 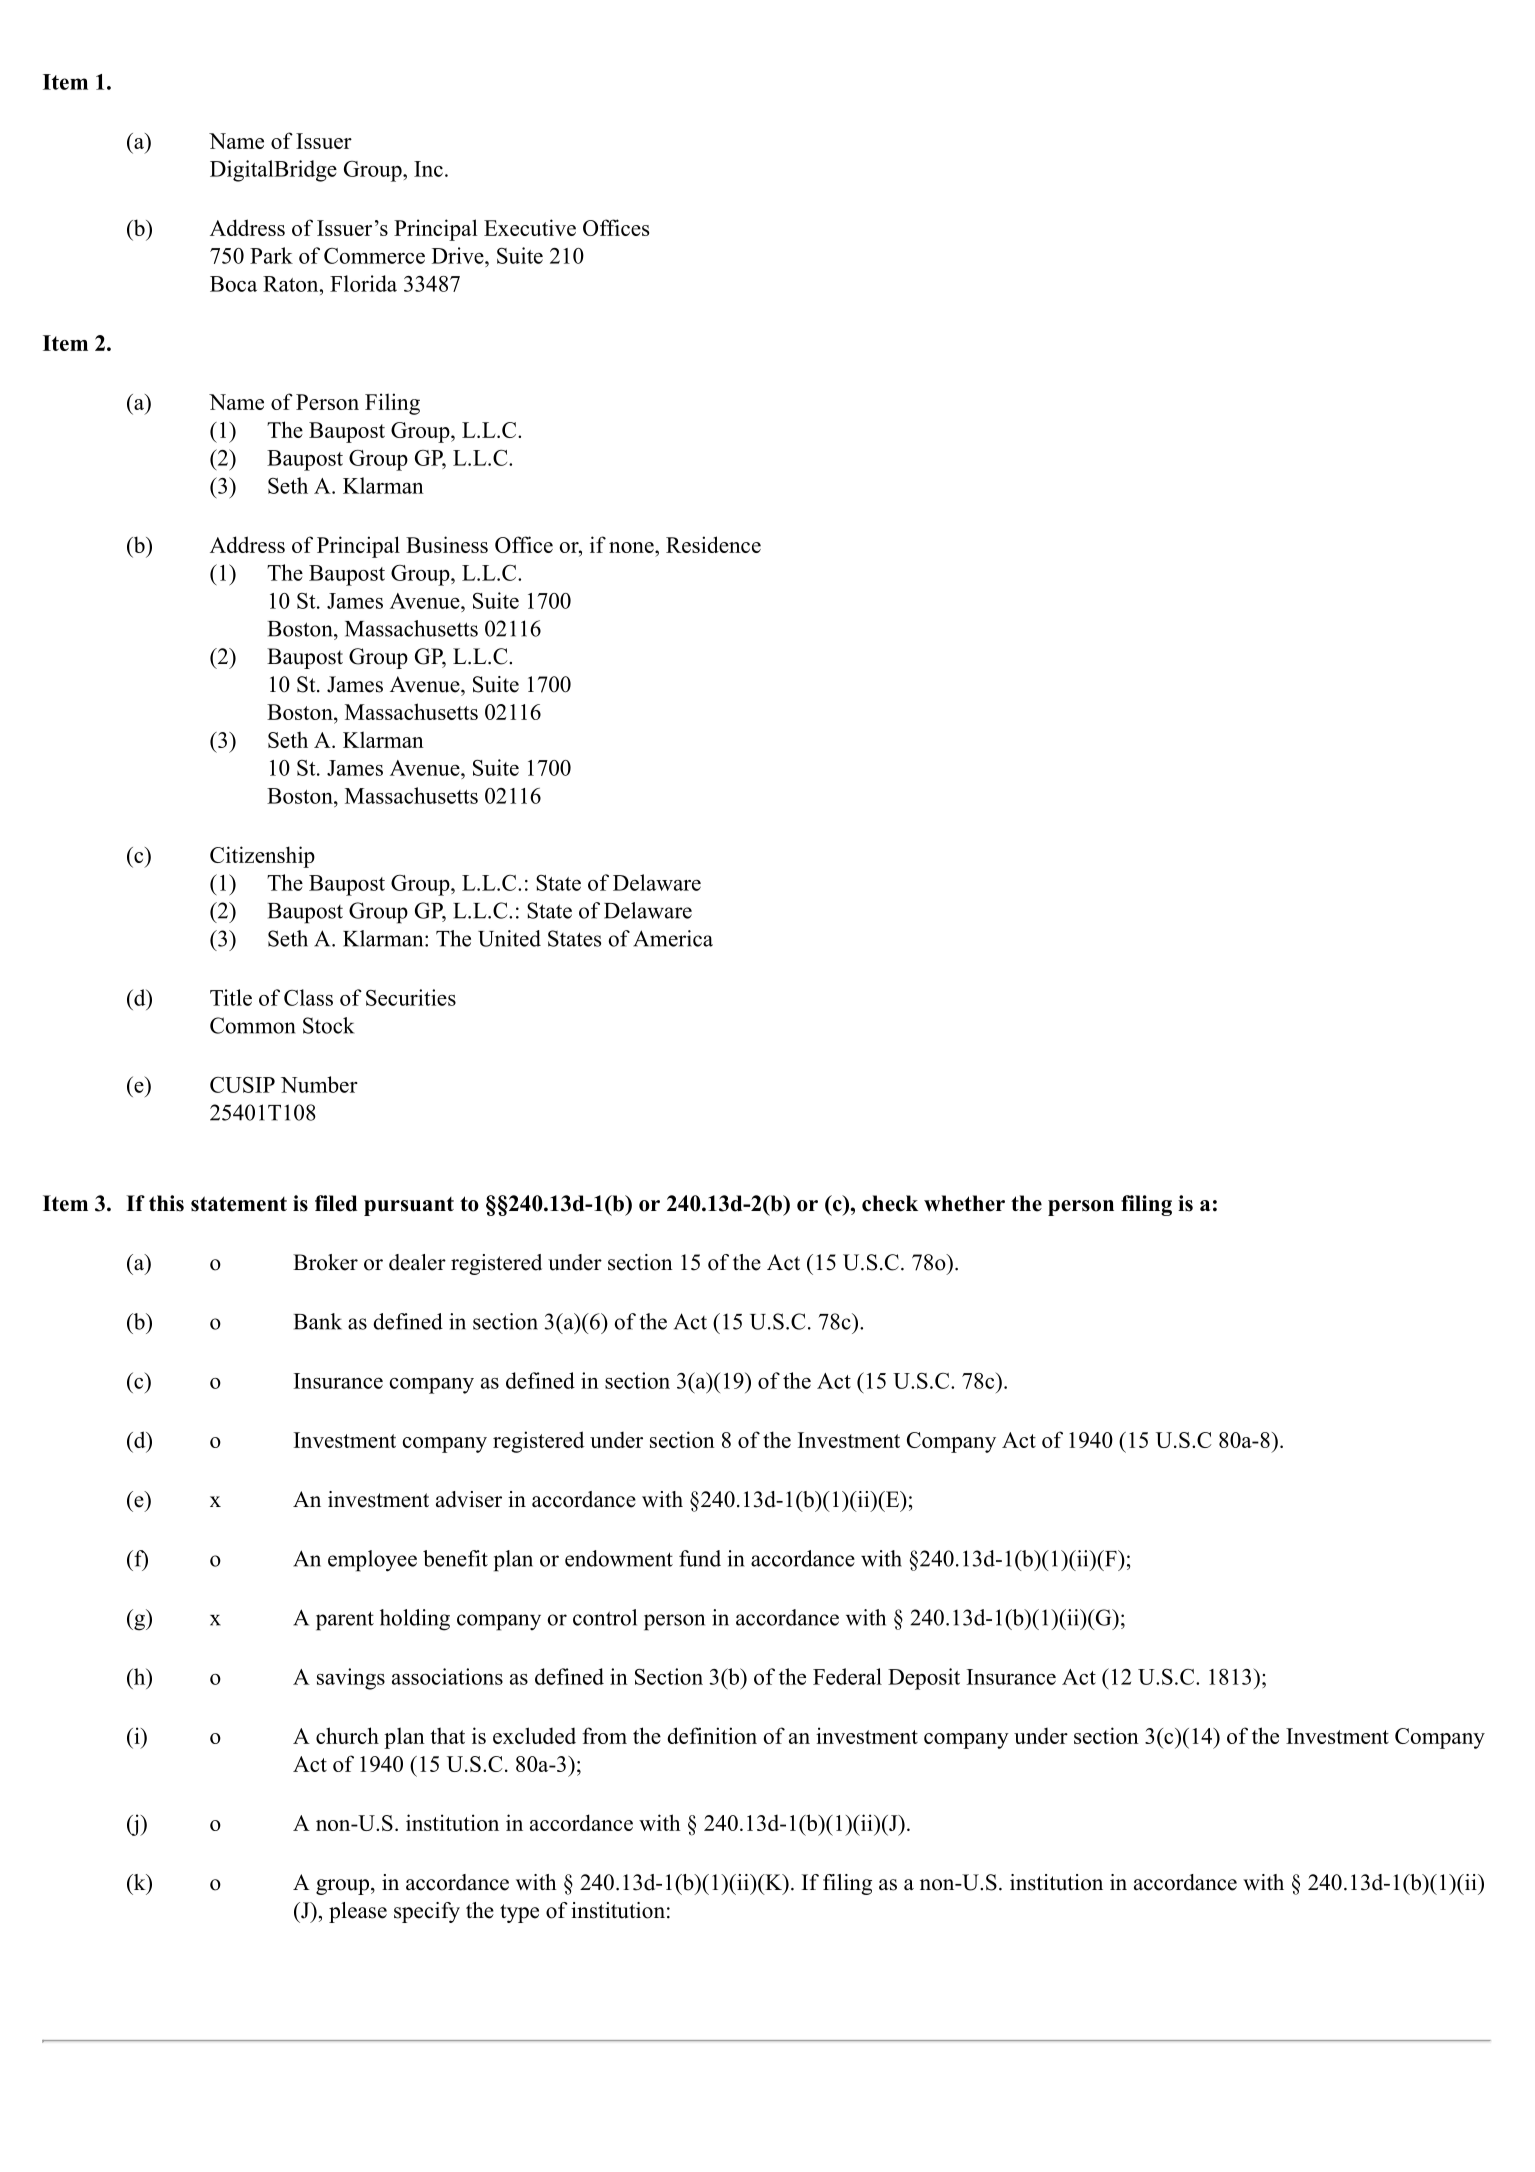 What do you see at coordinates (417, 1262) in the screenshot?
I see `dealer` at bounding box center [417, 1262].
